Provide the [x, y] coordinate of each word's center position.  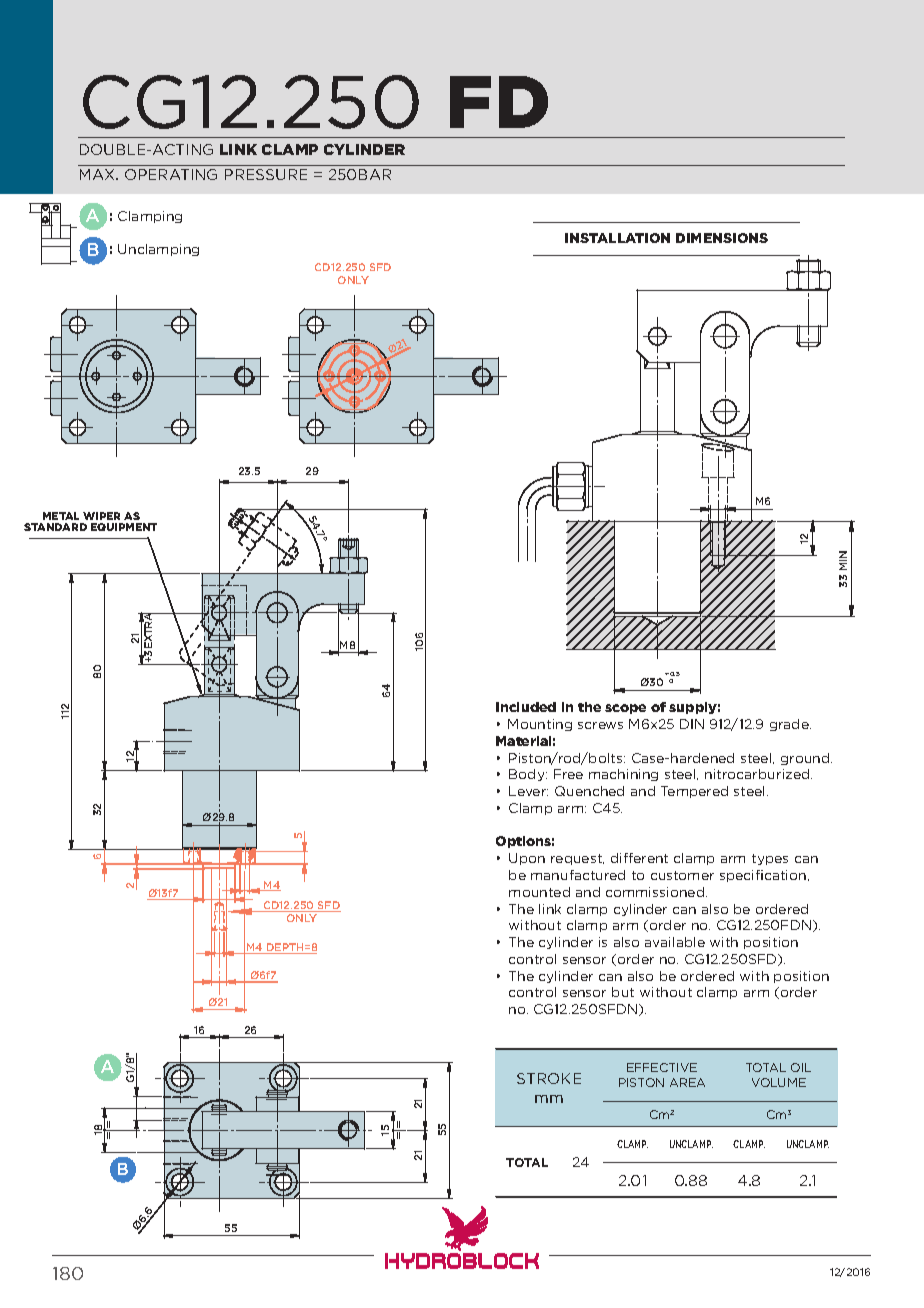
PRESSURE [266, 174]
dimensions [722, 238]
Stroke [549, 1078]
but [623, 992]
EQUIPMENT [124, 527]
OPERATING [171, 174]
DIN [692, 724]
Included [526, 707]
